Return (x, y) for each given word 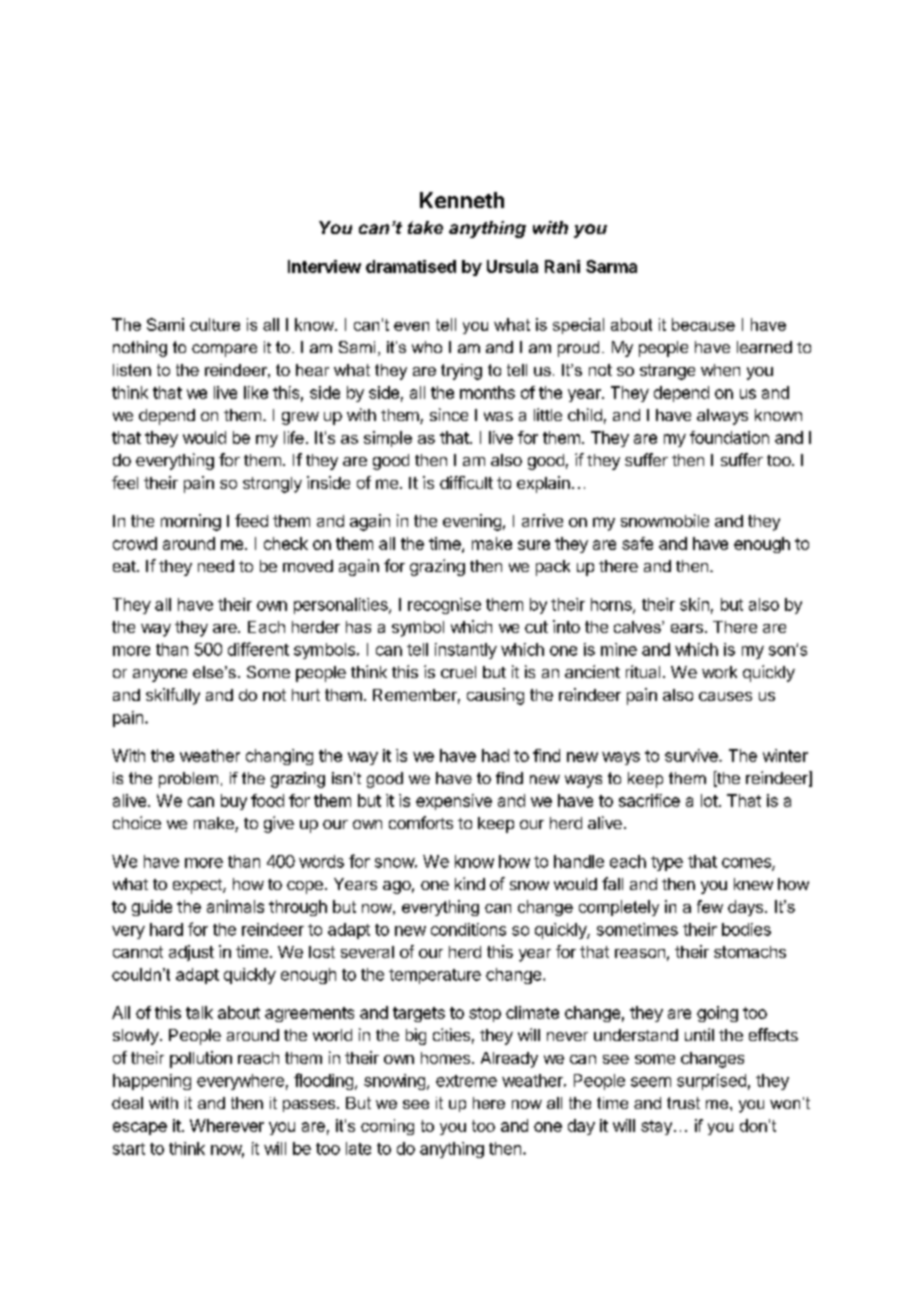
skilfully (173, 696)
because (703, 324)
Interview (324, 266)
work (719, 672)
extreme (466, 1081)
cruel (458, 672)
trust (683, 1103)
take (425, 227)
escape (140, 1128)
